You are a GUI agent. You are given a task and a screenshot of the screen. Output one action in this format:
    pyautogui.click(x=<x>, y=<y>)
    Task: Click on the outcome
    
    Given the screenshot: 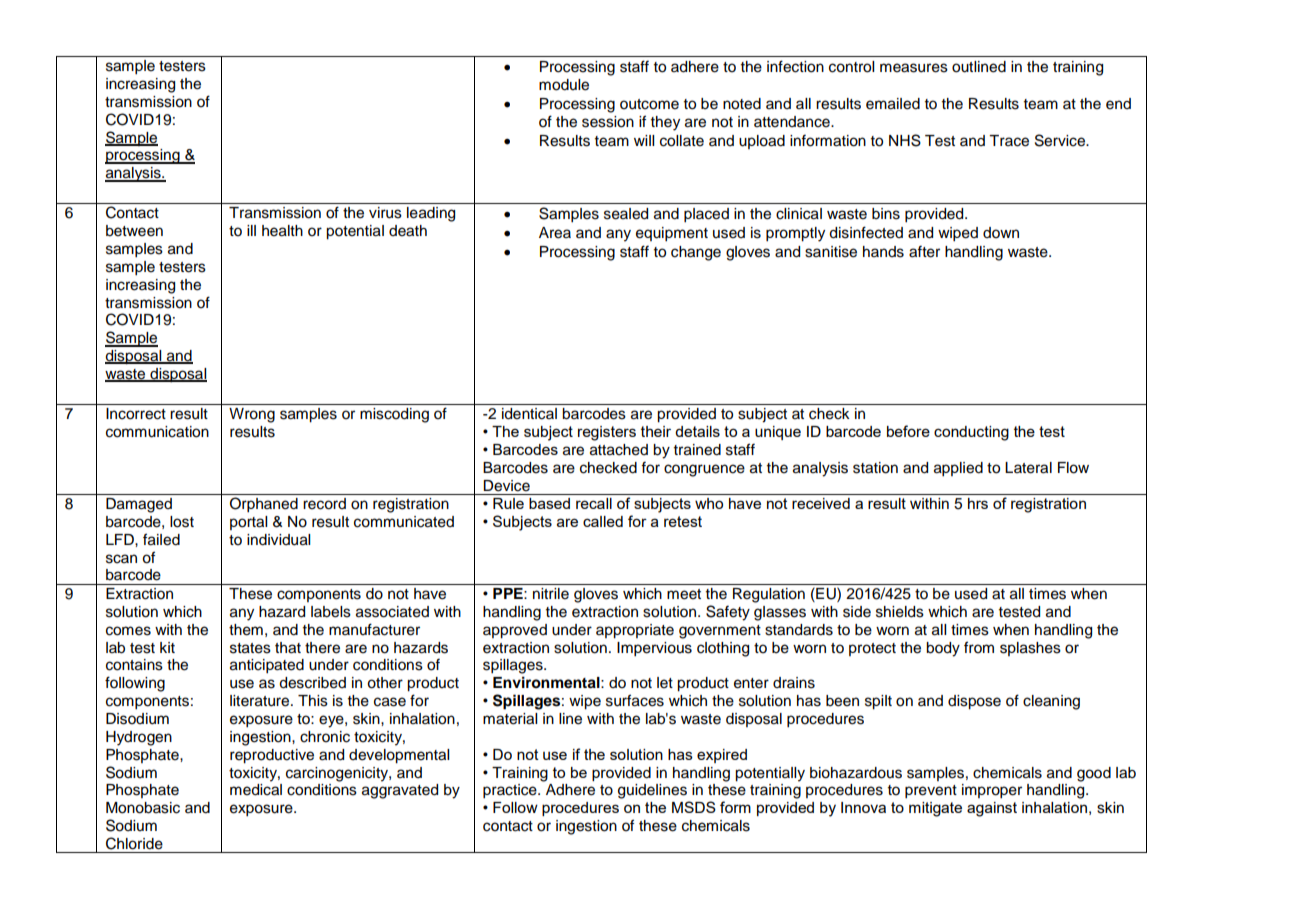 What is the action you would take?
    pyautogui.click(x=649, y=104)
